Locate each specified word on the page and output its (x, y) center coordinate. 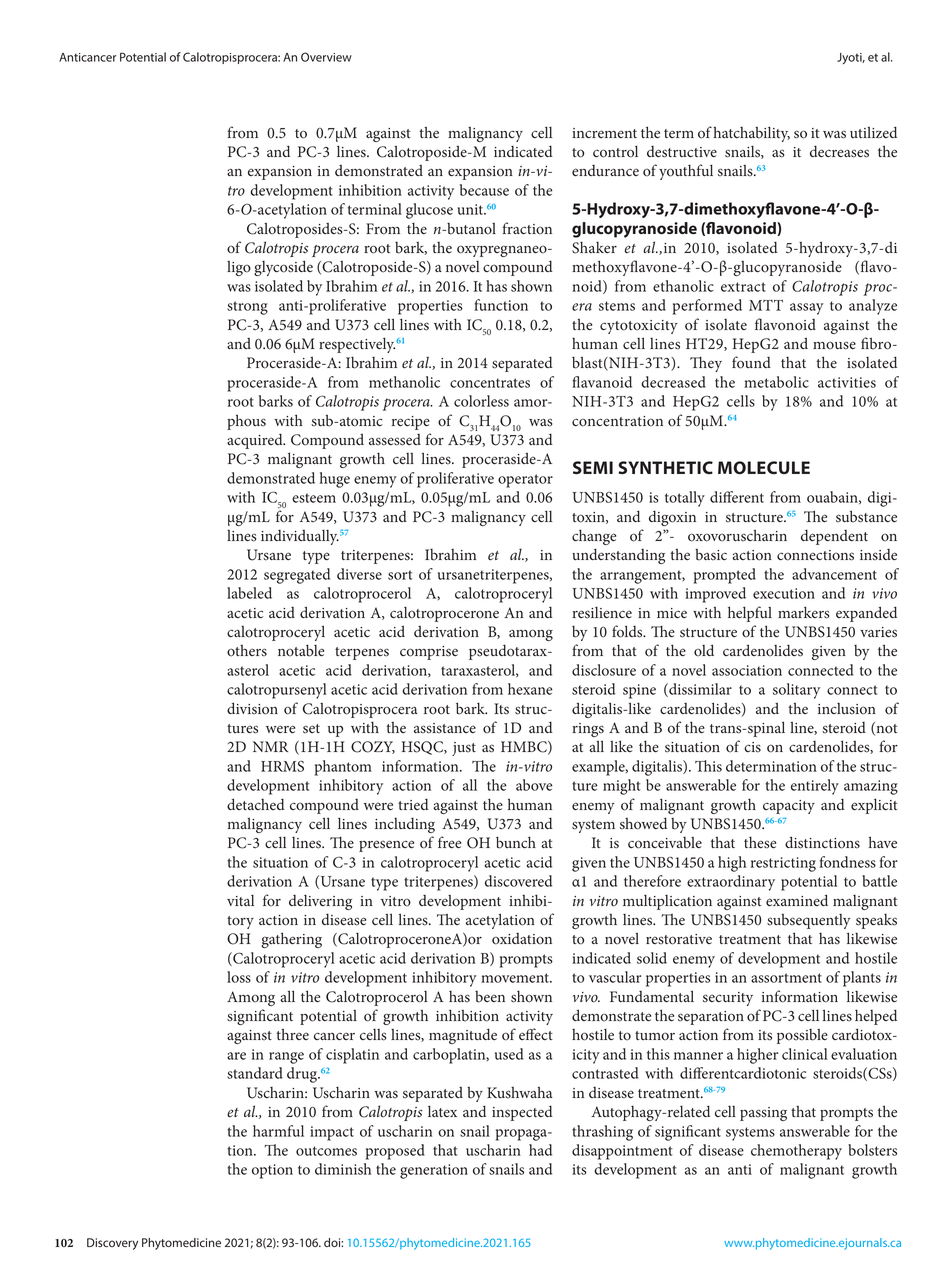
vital (240, 900)
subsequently (808, 921)
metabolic (776, 382)
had (540, 1150)
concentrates (490, 383)
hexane (530, 689)
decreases (839, 152)
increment (604, 133)
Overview (326, 57)
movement (516, 978)
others (247, 651)
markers (803, 612)
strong (247, 308)
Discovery (112, 1244)
